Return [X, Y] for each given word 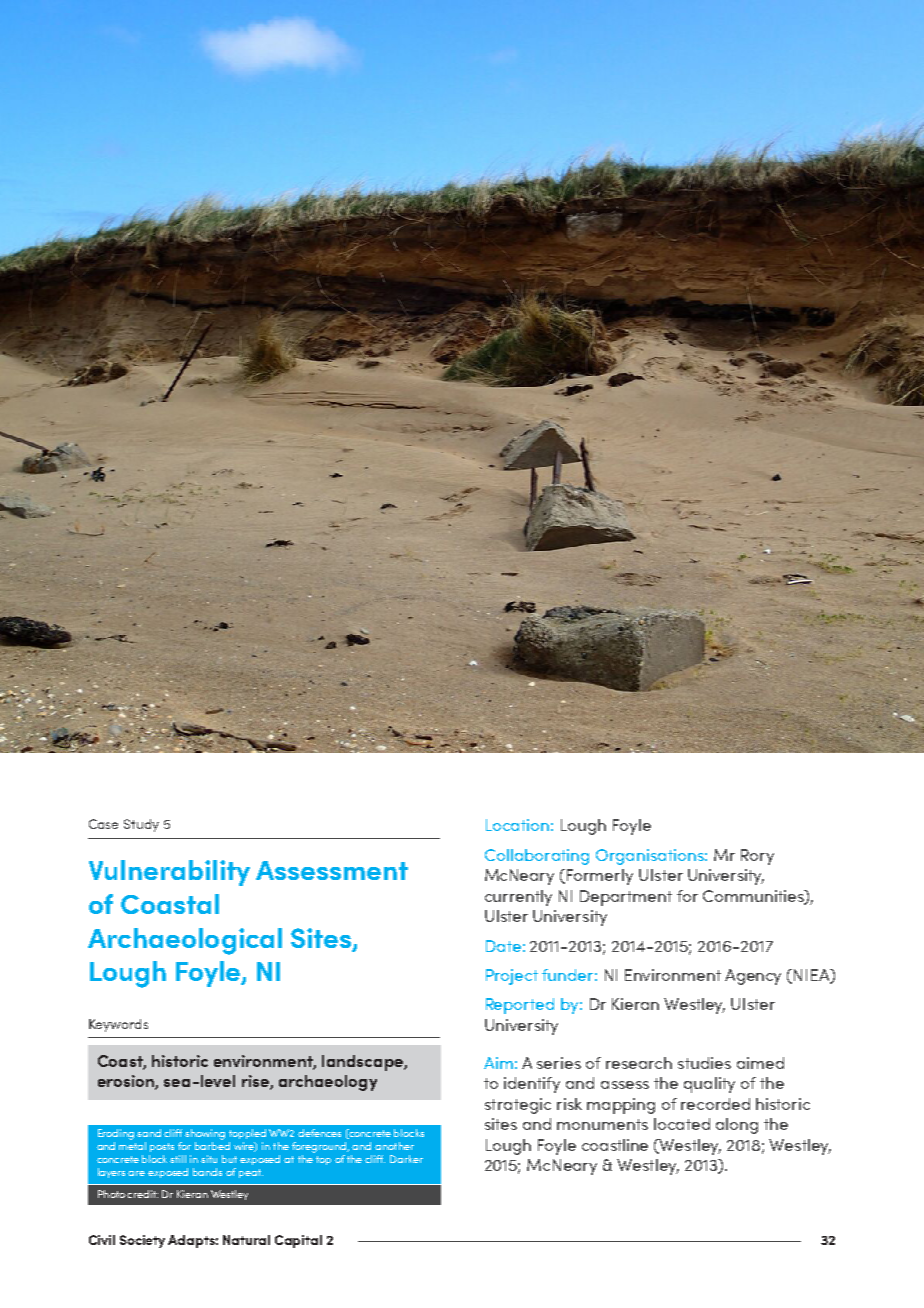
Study [141, 825]
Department [626, 898]
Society [142, 1241]
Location [517, 825]
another [394, 1146]
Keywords [118, 1025]
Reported [520, 1006]
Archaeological [185, 941]
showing [205, 1134]
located [682, 1124]
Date [503, 946]
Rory [757, 857]
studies [704, 1063]
